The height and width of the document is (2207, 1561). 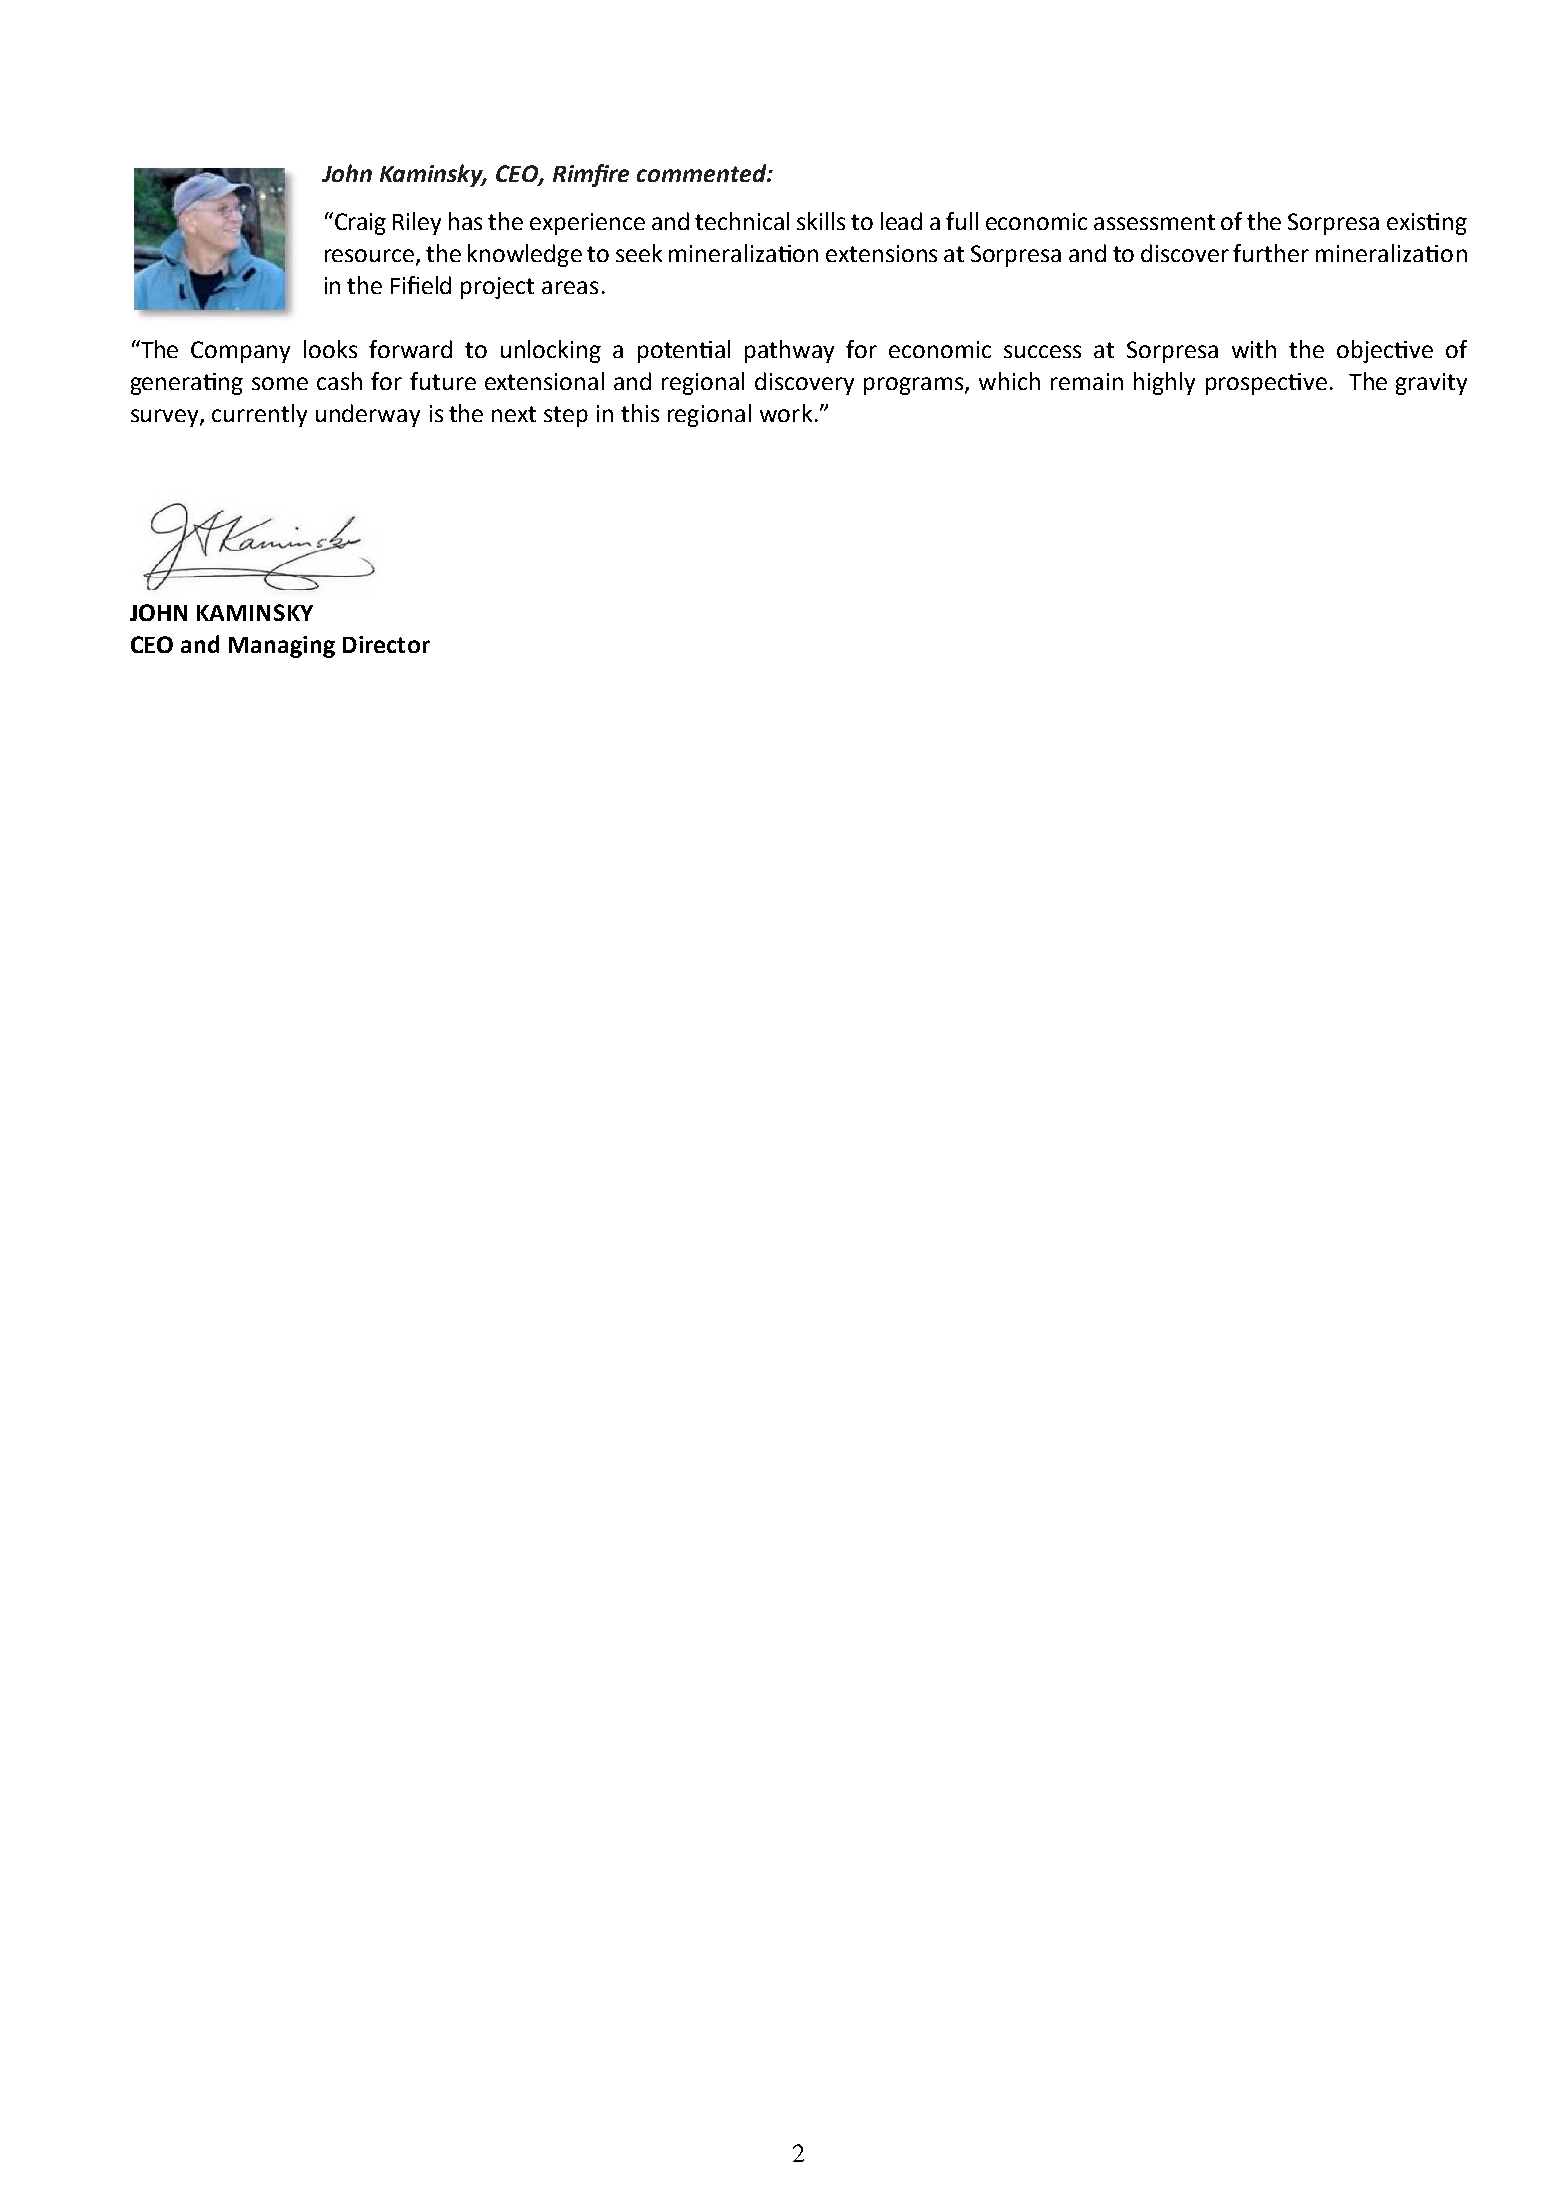 What do you see at coordinates (386, 644) in the document?
I see `Director` at bounding box center [386, 644].
